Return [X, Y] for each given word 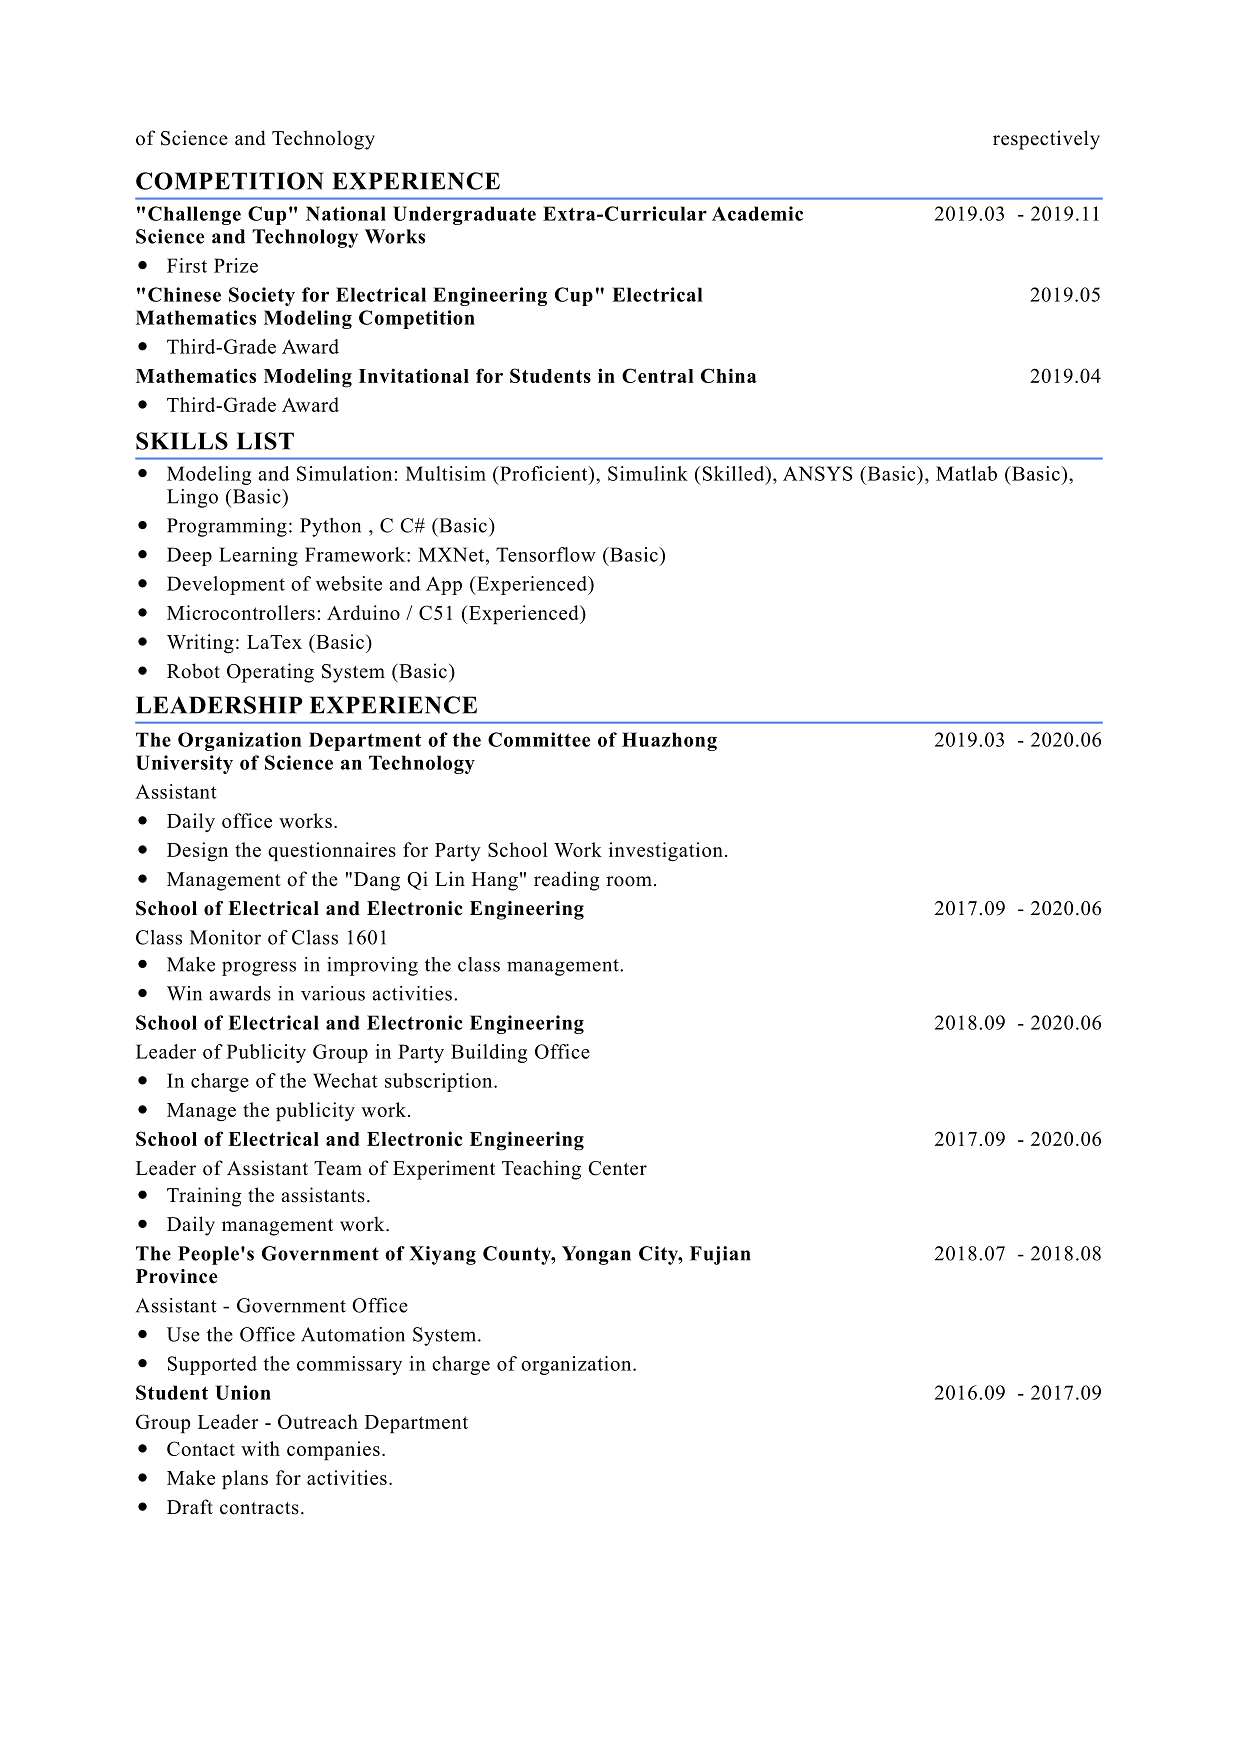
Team [338, 1168]
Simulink [648, 473]
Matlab [966, 473]
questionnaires [332, 852]
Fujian [720, 1255]
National [346, 213]
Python [330, 527]
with [260, 1448]
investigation [666, 852]
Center [617, 1168]
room [629, 881]
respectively [1046, 140]
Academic [757, 213]
